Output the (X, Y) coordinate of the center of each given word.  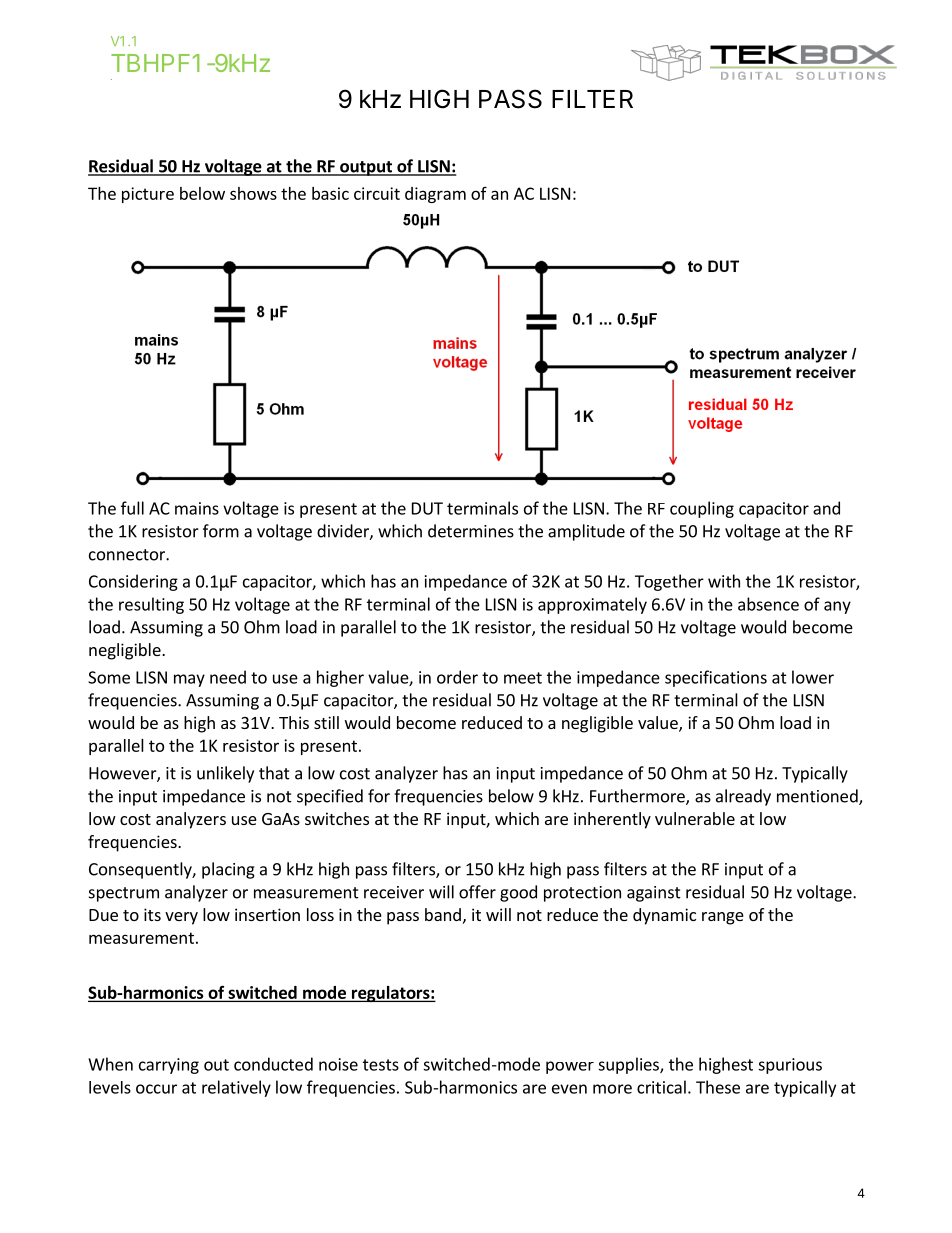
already (743, 797)
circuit (377, 193)
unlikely (225, 774)
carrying (169, 1066)
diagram (435, 195)
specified (330, 797)
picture (148, 195)
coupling (702, 509)
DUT (427, 508)
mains (197, 508)
